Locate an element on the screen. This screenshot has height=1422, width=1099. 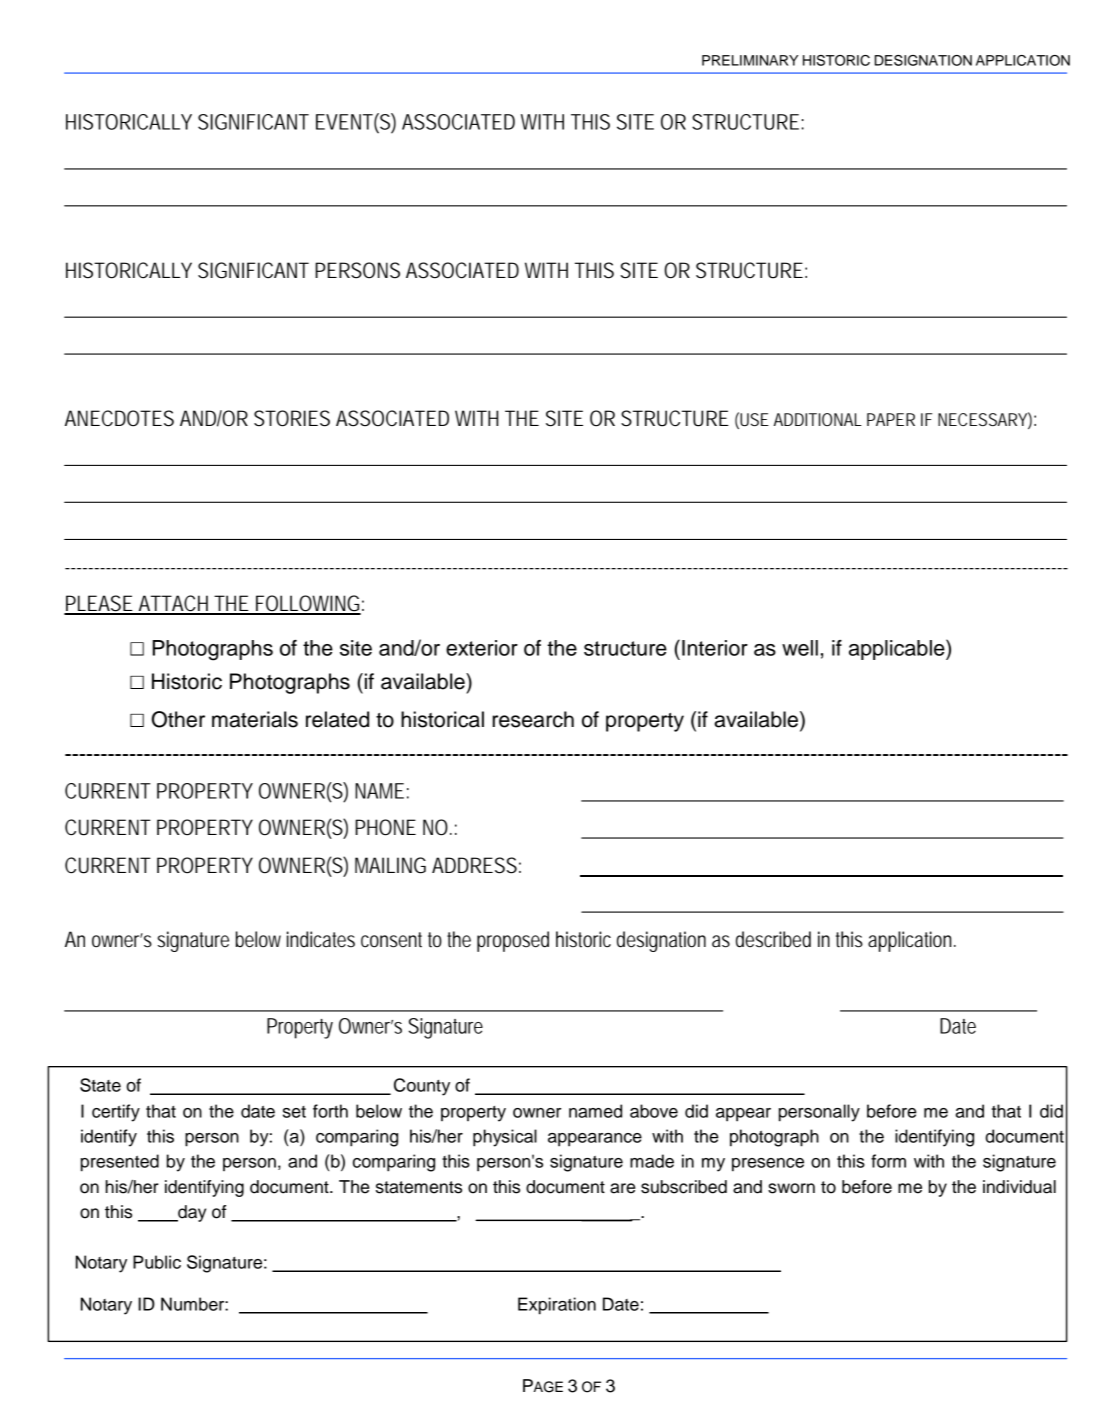
proposed is located at coordinates (513, 941).
